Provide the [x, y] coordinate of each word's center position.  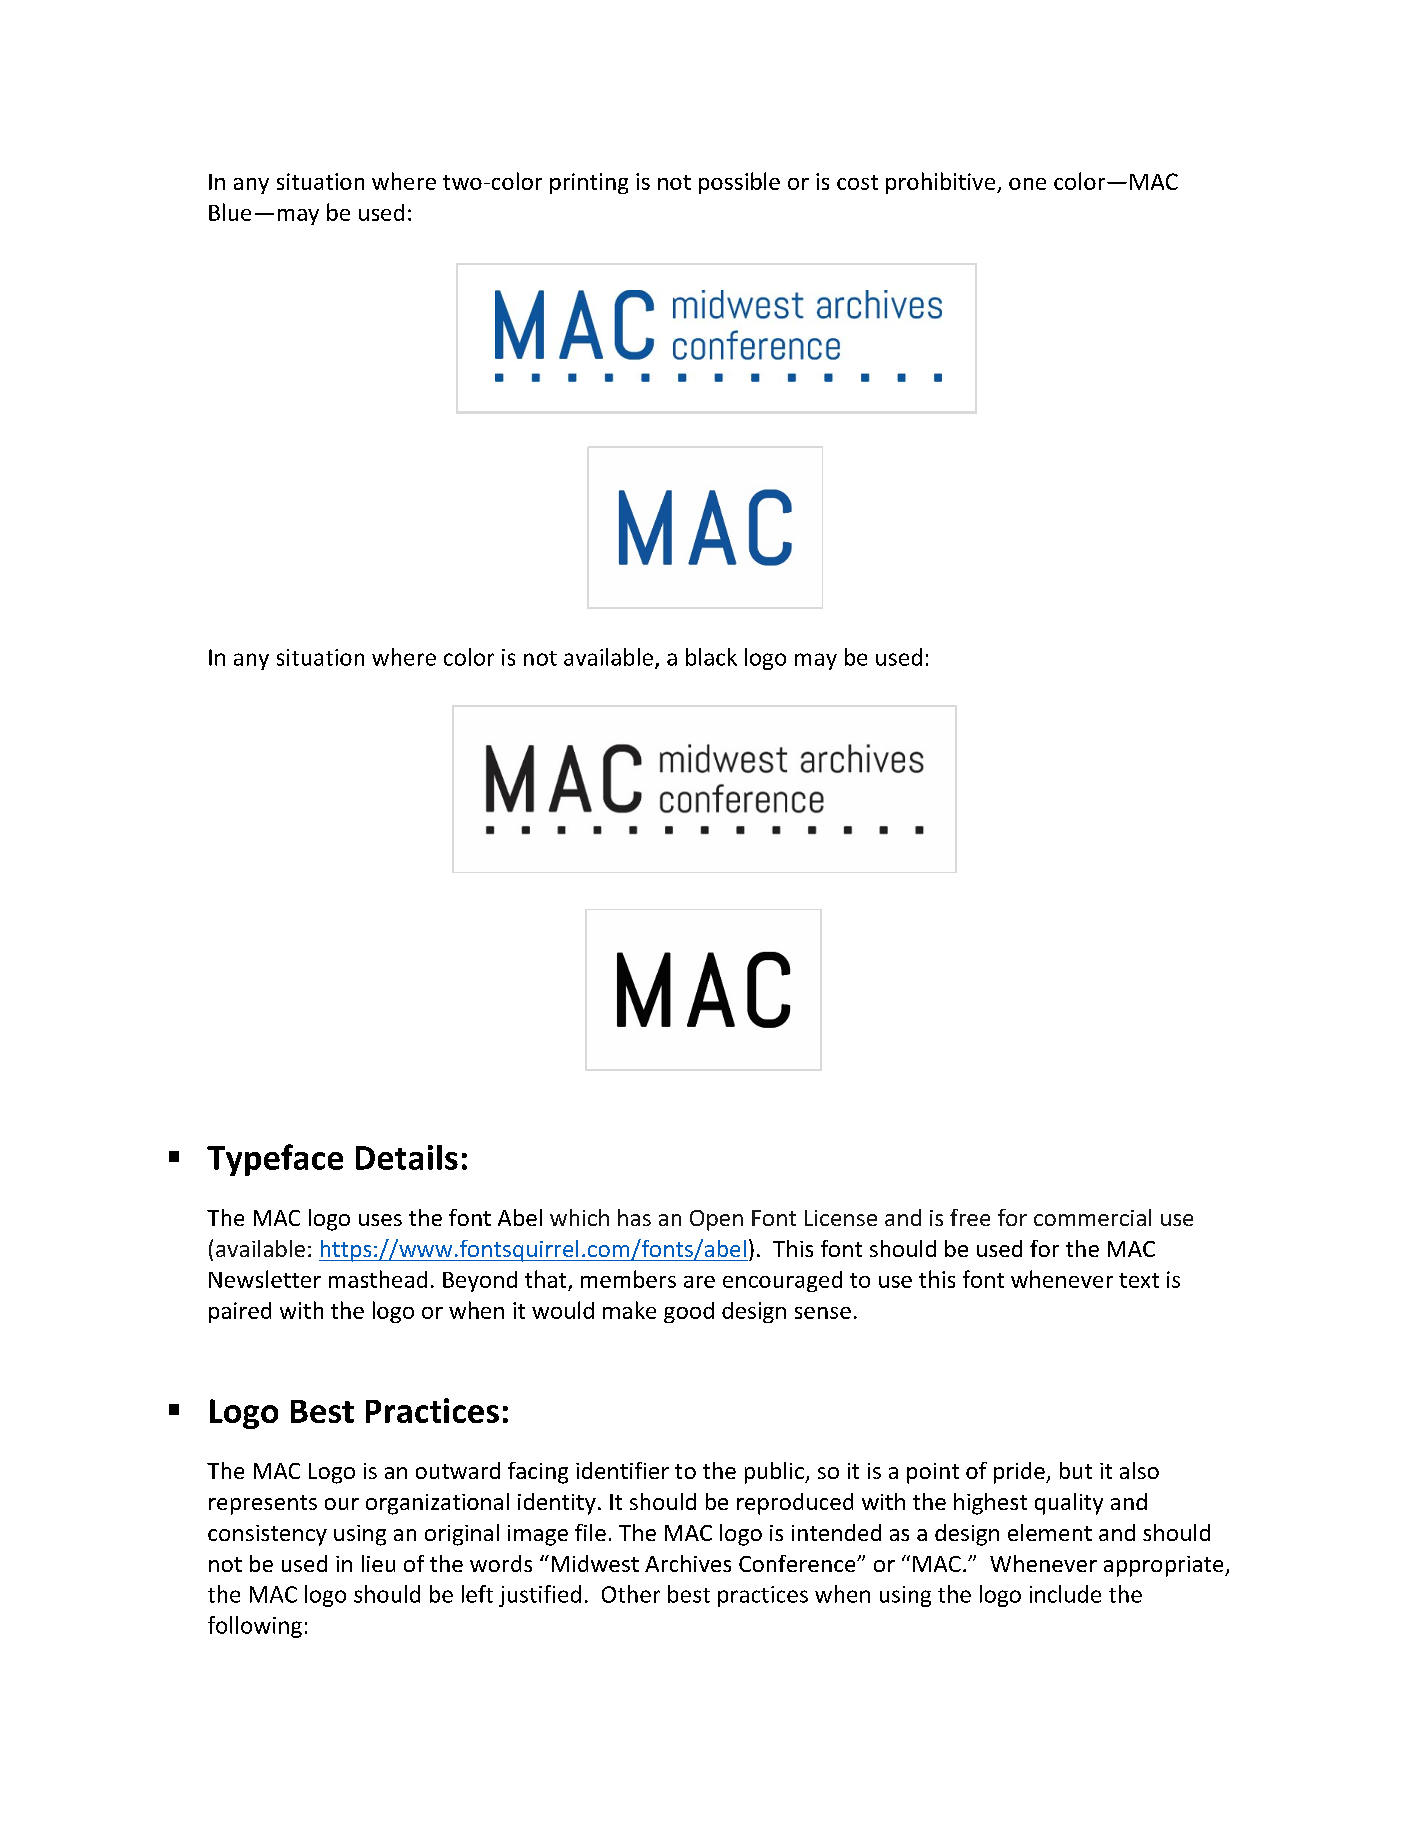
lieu [378, 1563]
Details [407, 1157]
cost [857, 182]
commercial [1092, 1217]
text [1139, 1280]
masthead [378, 1279]
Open [716, 1220]
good [689, 1312]
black [711, 657]
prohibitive [942, 183]
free [970, 1217]
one [1027, 184]
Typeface [275, 1160]
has [634, 1217]
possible [739, 183]
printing [589, 183]
